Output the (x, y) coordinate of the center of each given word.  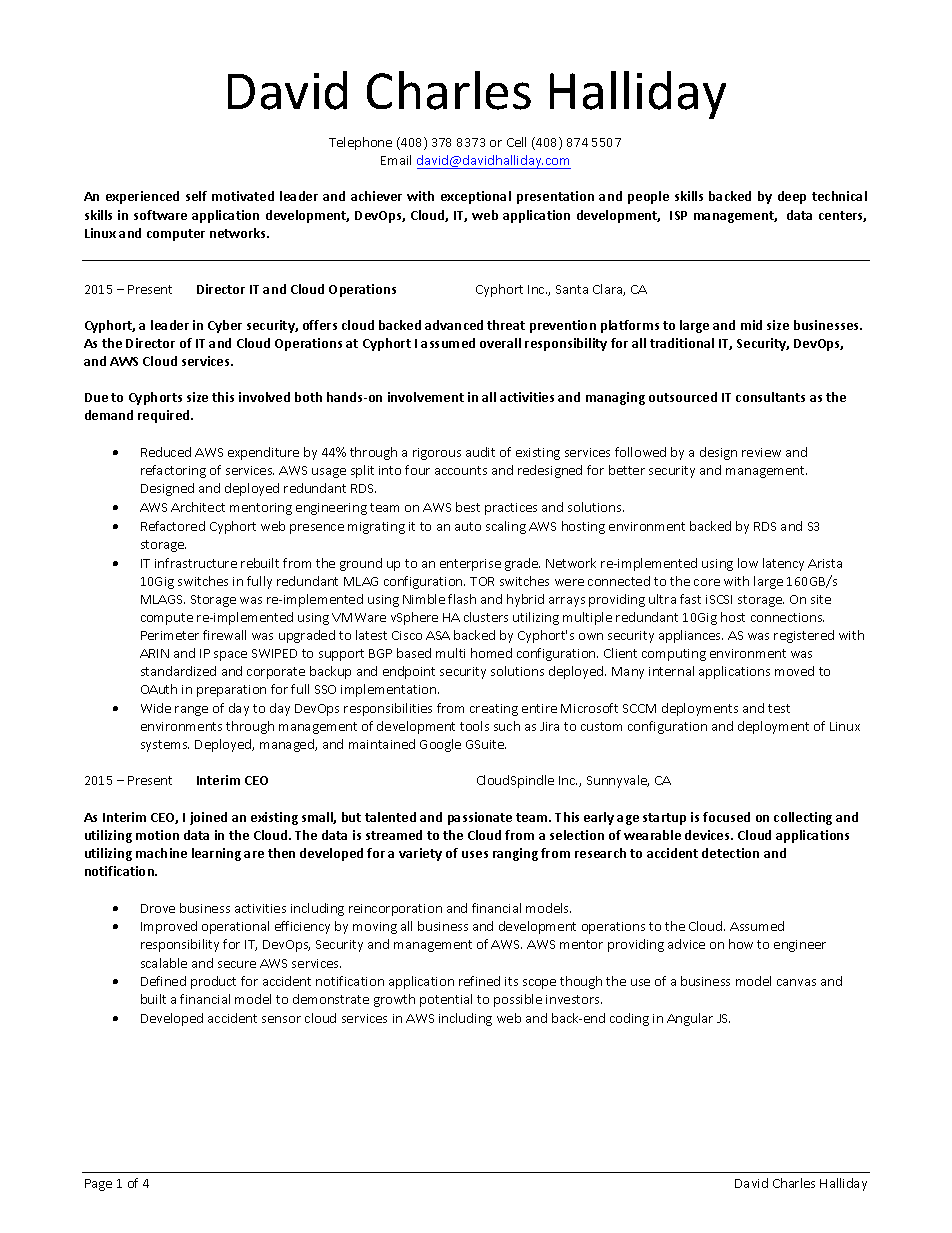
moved (794, 671)
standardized (178, 671)
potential (446, 1000)
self (196, 196)
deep (792, 197)
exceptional (476, 197)
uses (475, 854)
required (165, 416)
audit (480, 452)
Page (98, 1185)
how (741, 944)
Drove (158, 908)
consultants (770, 397)
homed (491, 653)
